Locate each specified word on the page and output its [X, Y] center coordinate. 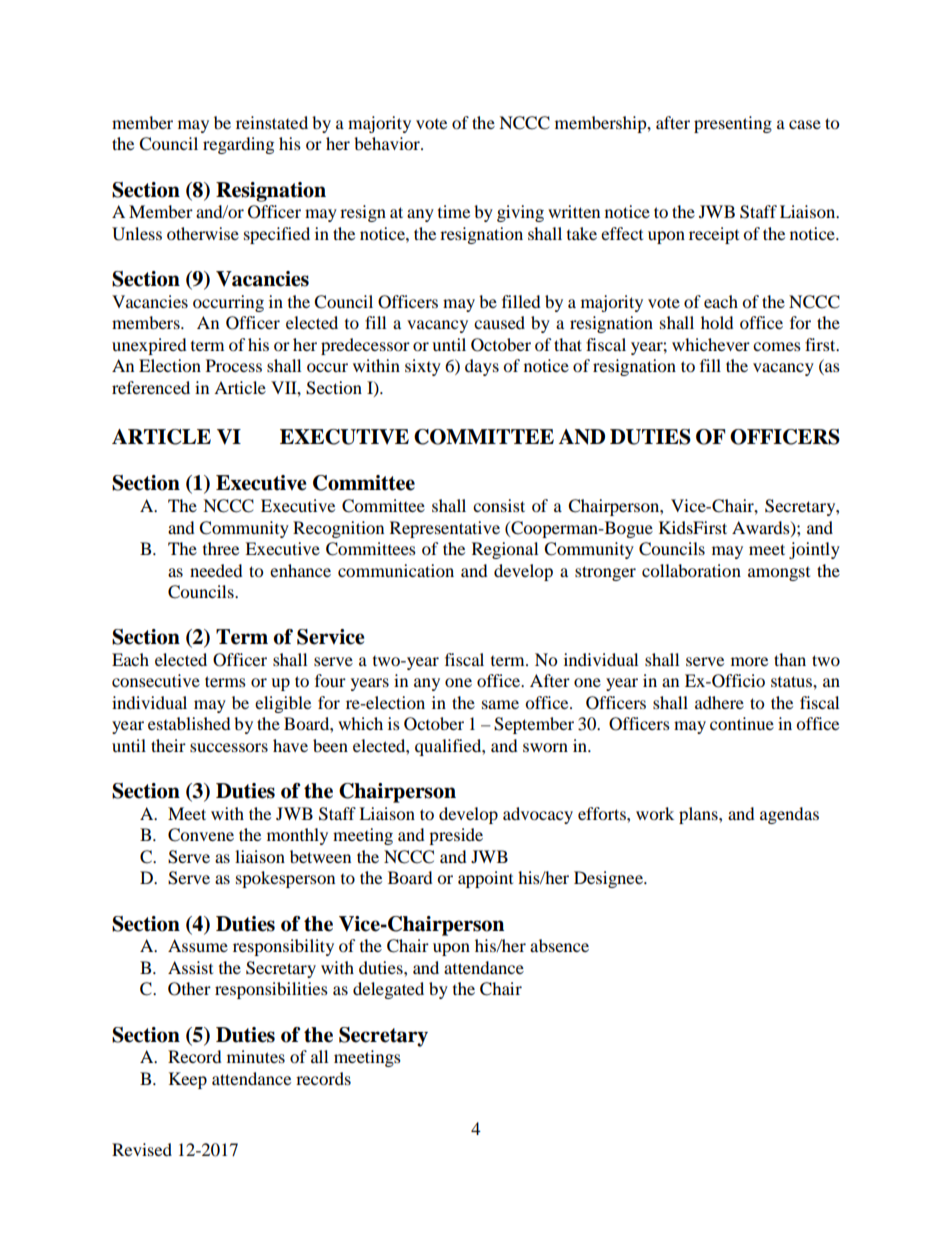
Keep [188, 1080]
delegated [388, 990]
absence [559, 945]
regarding [238, 145]
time [454, 211]
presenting [733, 124]
